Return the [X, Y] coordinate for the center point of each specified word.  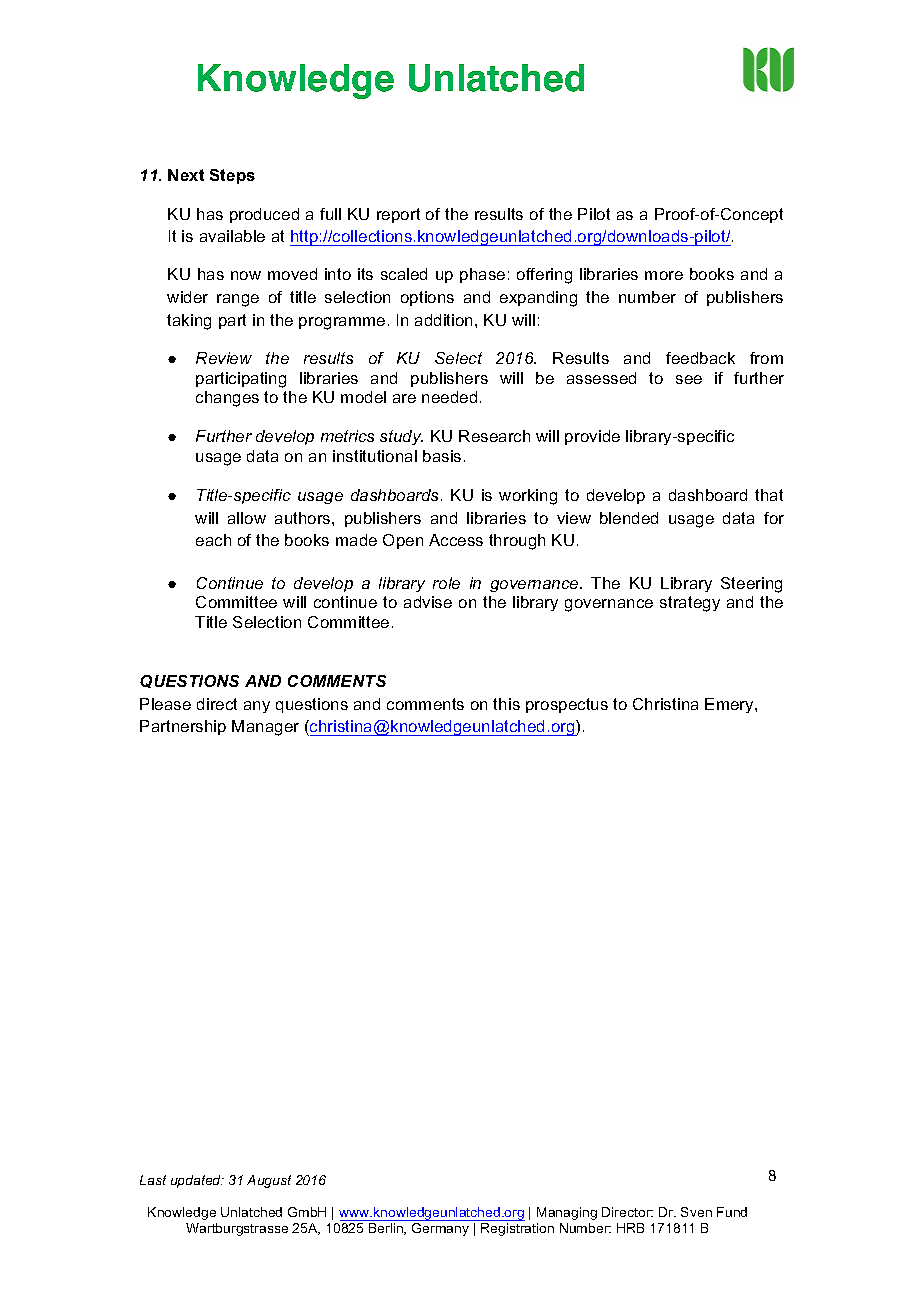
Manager [265, 728]
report [398, 215]
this [506, 704]
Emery [730, 705]
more [664, 275]
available [232, 236]
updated [197, 1181]
